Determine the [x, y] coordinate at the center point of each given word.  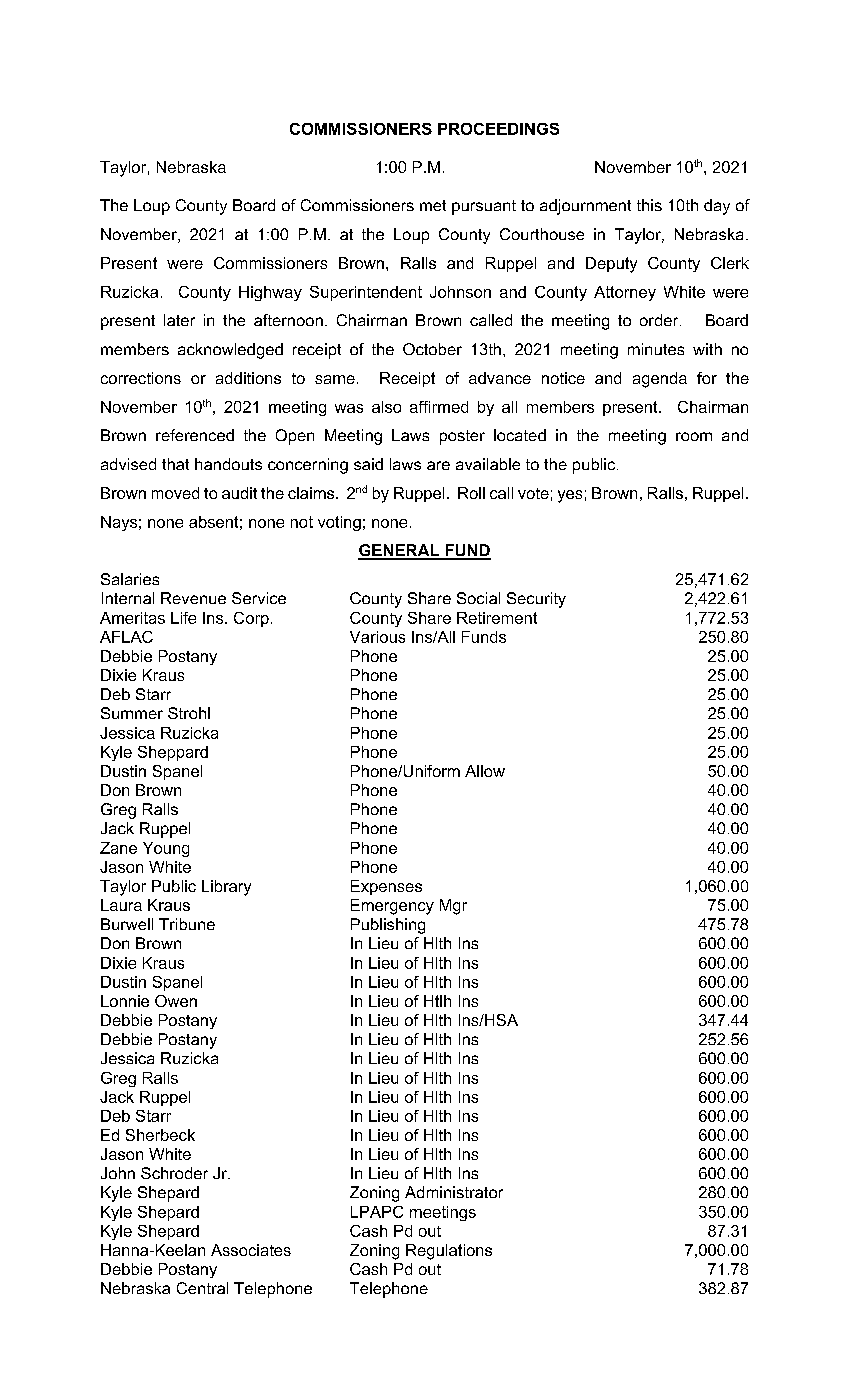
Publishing [388, 926]
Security [536, 600]
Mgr [453, 907]
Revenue [193, 598]
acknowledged [230, 351]
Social [478, 598]
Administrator [454, 1192]
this [649, 205]
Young [166, 849]
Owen [176, 1001]
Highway [270, 293]
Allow [485, 771]
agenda [660, 380]
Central [202, 1288]
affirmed [439, 407]
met [433, 205]
